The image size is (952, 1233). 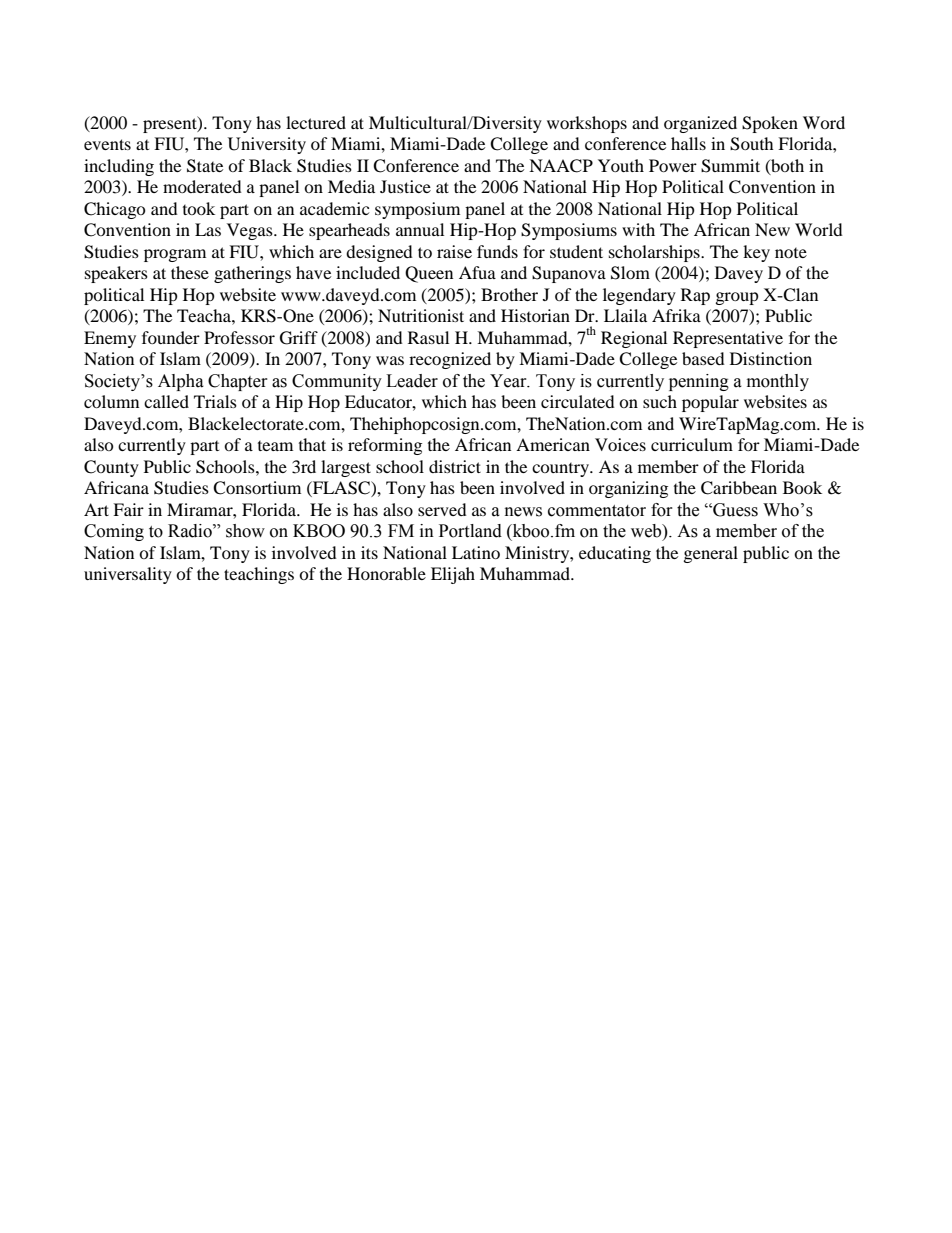 What do you see at coordinates (267, 145) in the screenshot?
I see `University` at bounding box center [267, 145].
